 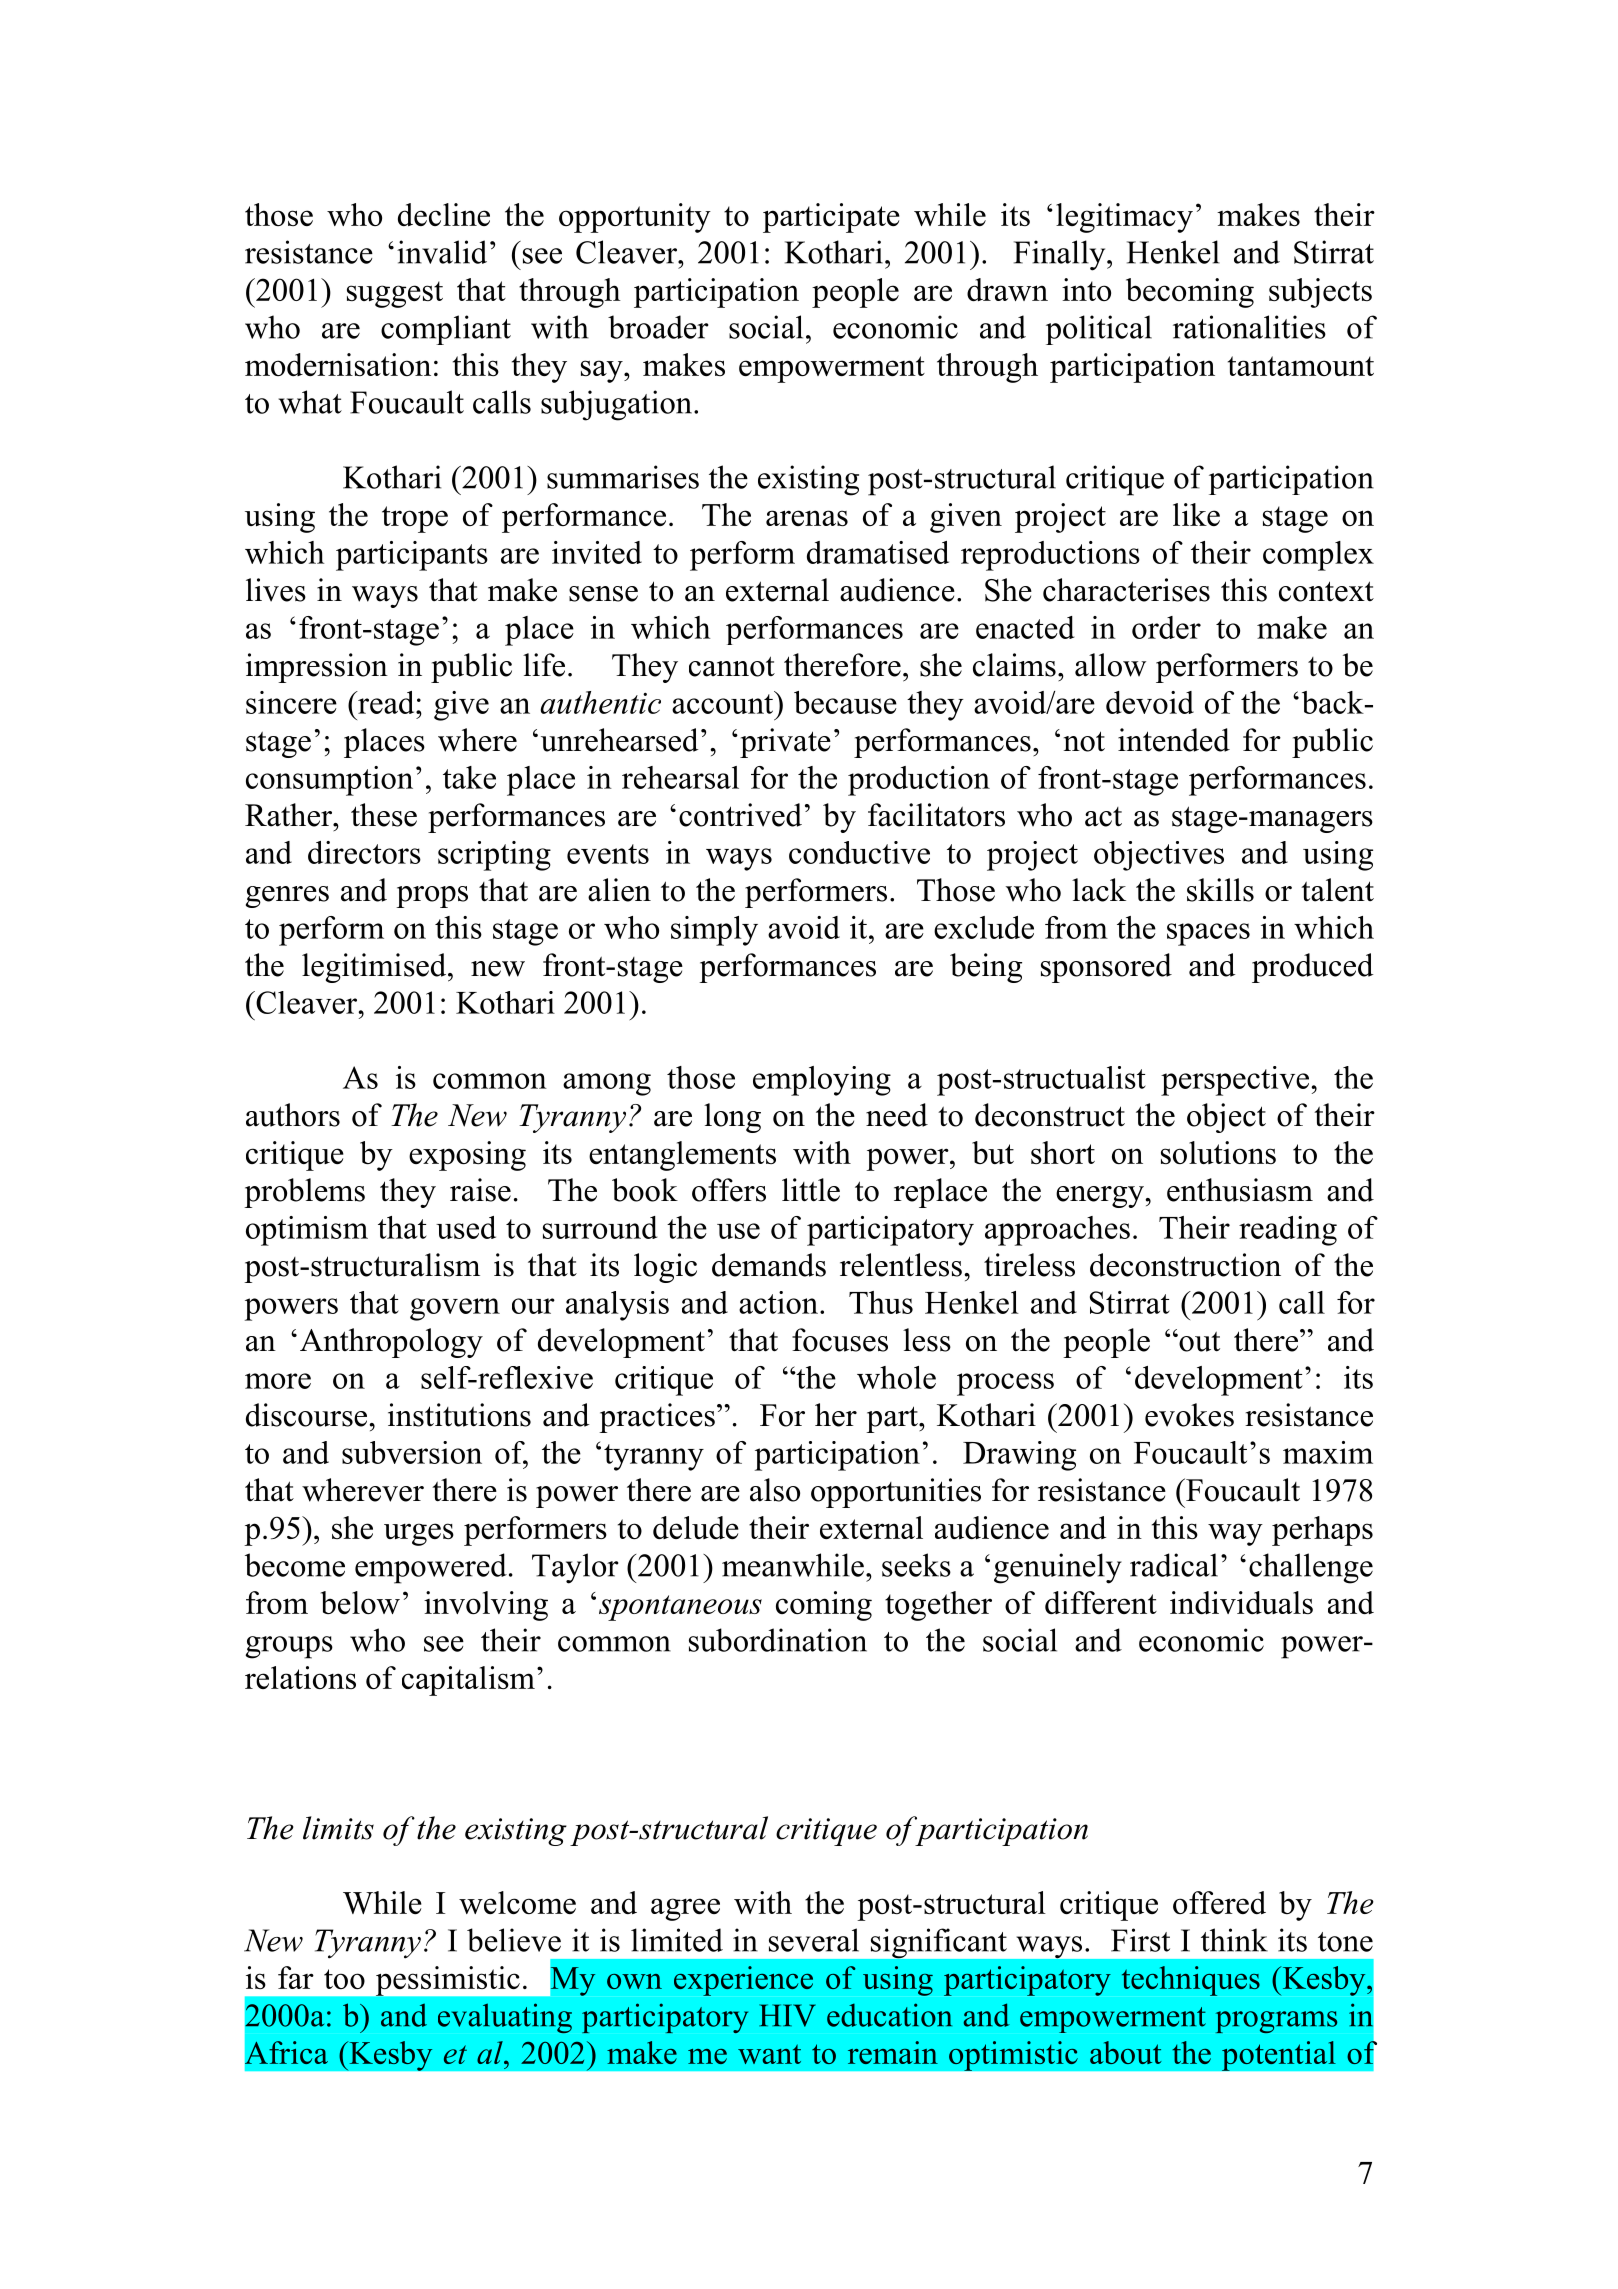 What do you see at coordinates (658, 327) in the image?
I see `broader` at bounding box center [658, 327].
